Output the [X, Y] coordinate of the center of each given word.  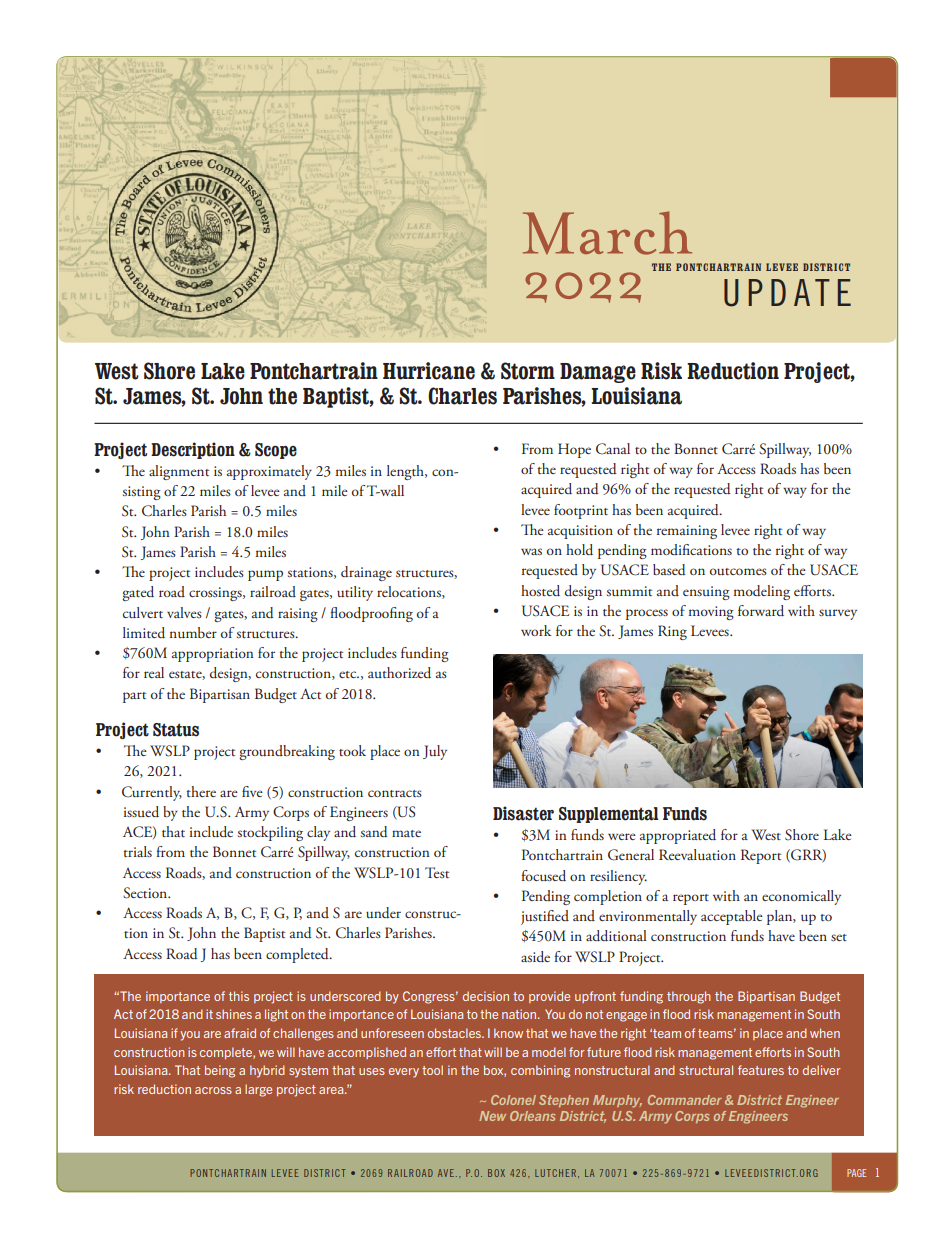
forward [761, 611]
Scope [276, 451]
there [201, 791]
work [536, 630]
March [607, 233]
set [839, 937]
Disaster [523, 813]
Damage [598, 373]
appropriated [678, 836]
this [239, 996]
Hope [574, 450]
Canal [613, 449]
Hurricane [429, 371]
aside [535, 957]
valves [184, 612]
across [213, 1090]
